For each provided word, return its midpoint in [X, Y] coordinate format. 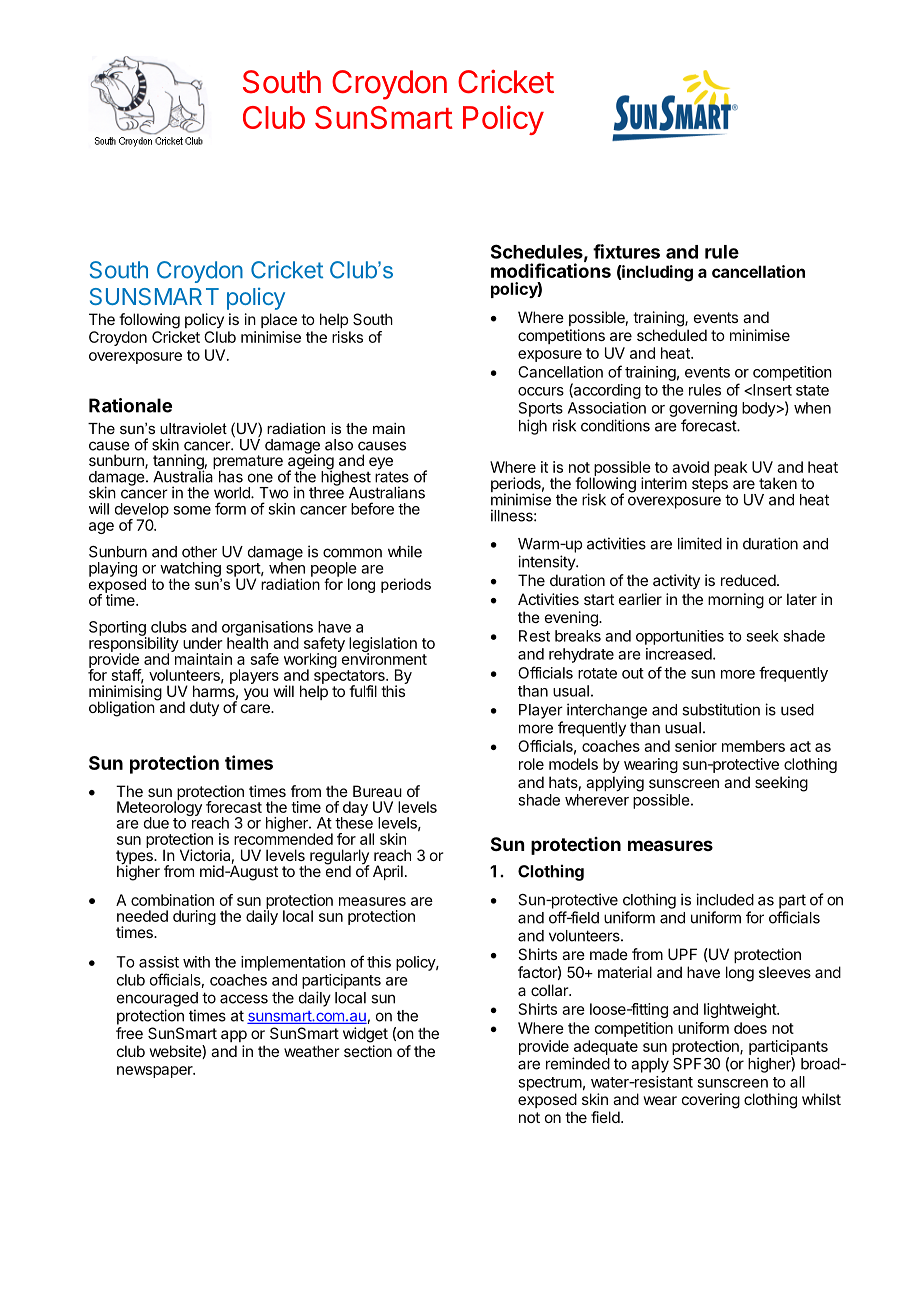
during [194, 917]
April [388, 872]
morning [736, 601]
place [279, 320]
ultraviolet [193, 428]
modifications [551, 270]
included [725, 899]
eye [380, 464]
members [753, 746]
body [759, 409]
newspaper [156, 1072]
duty [204, 708]
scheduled [672, 335]
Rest [534, 636]
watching [191, 570]
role [531, 764]
